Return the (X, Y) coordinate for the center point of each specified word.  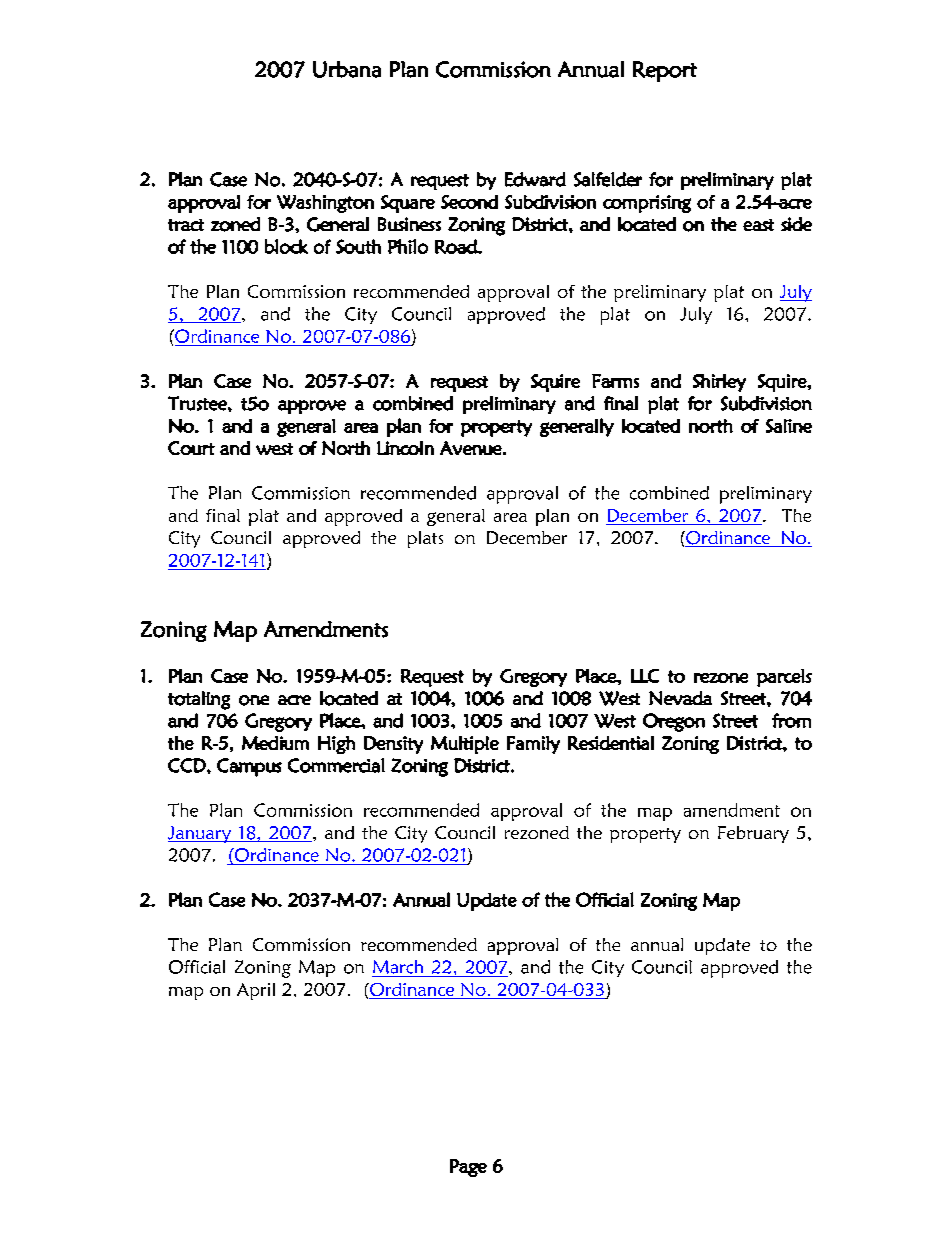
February (753, 834)
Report (665, 71)
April (256, 991)
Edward (535, 179)
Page (468, 1168)
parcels (784, 678)
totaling (199, 700)
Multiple (465, 745)
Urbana (347, 69)
